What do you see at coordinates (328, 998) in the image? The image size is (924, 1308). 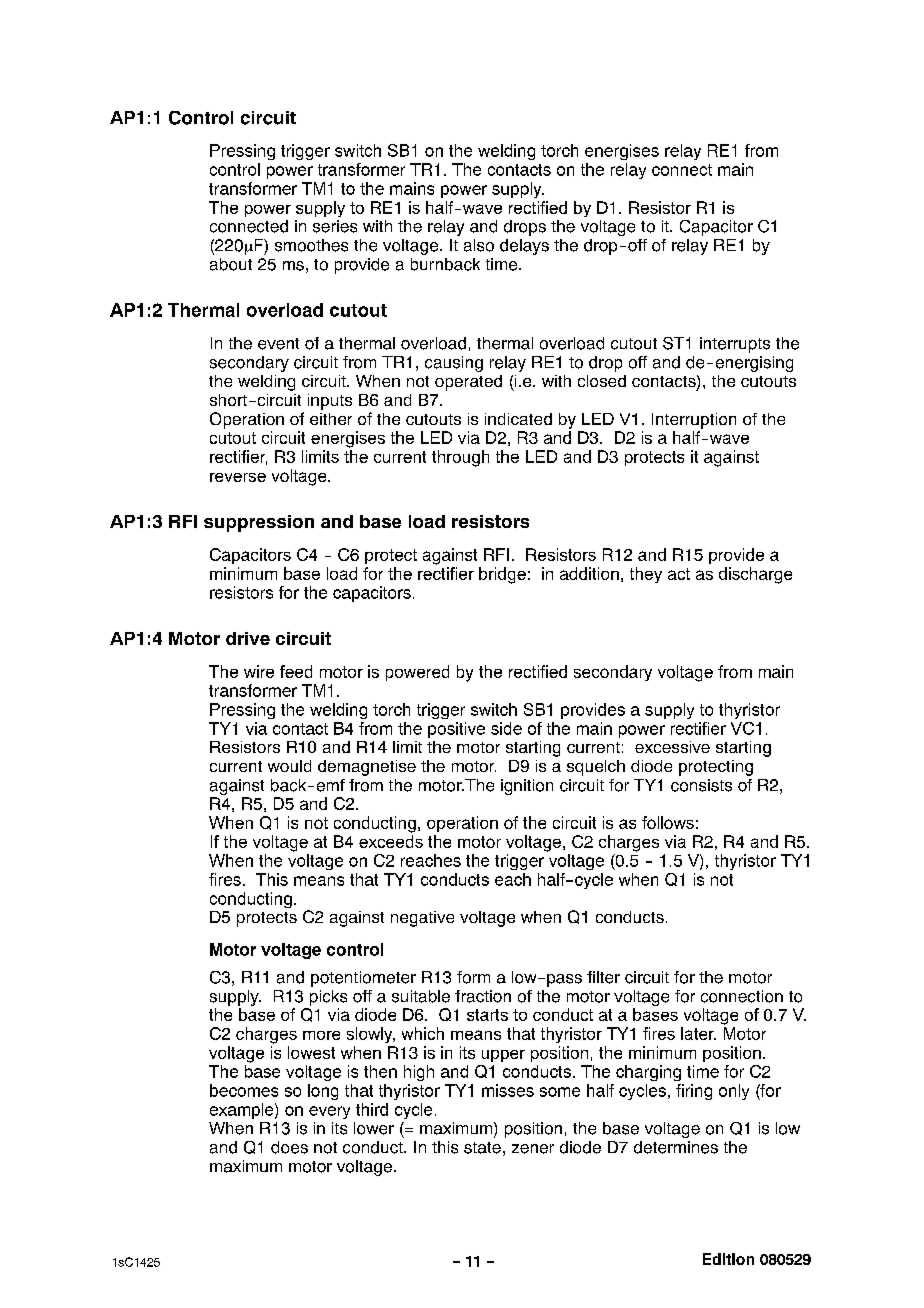 I see `picks` at bounding box center [328, 998].
